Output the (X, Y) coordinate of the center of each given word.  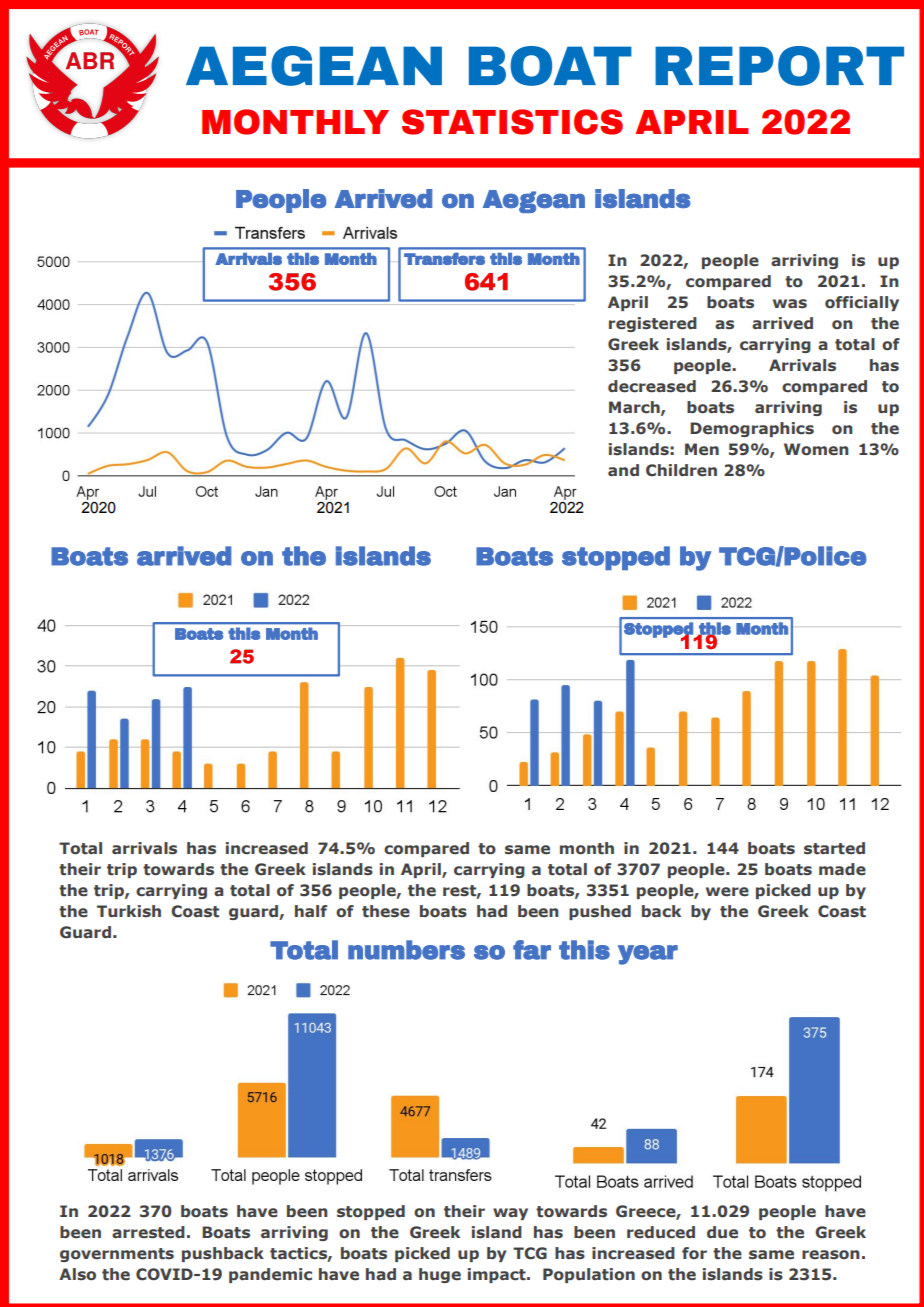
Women (816, 449)
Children (681, 470)
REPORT (779, 66)
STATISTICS (512, 122)
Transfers (444, 259)
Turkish (129, 911)
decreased (652, 386)
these (386, 911)
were (727, 892)
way (510, 1214)
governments (117, 1255)
